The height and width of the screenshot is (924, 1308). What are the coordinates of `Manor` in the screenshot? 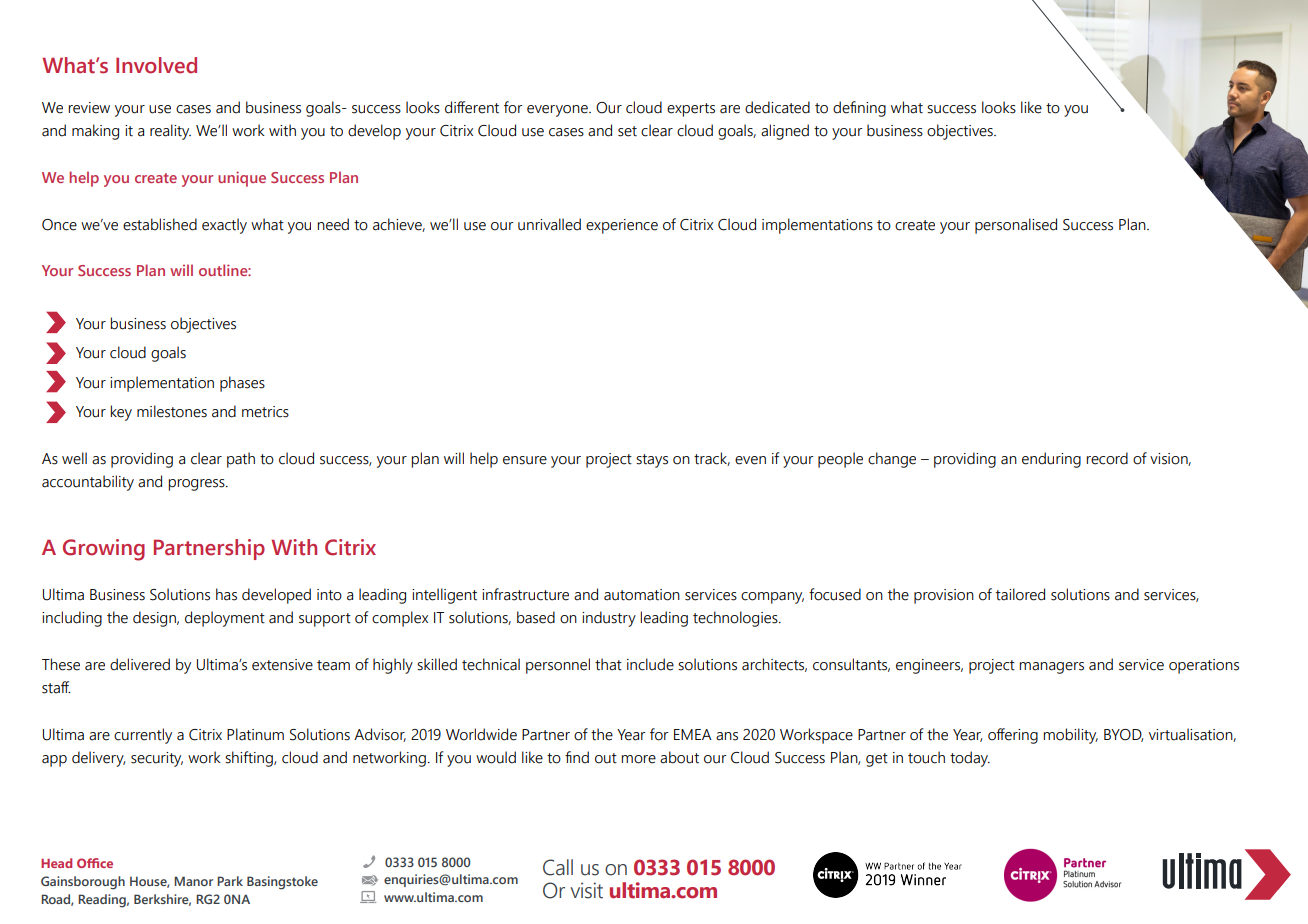 It's located at (193, 881).
